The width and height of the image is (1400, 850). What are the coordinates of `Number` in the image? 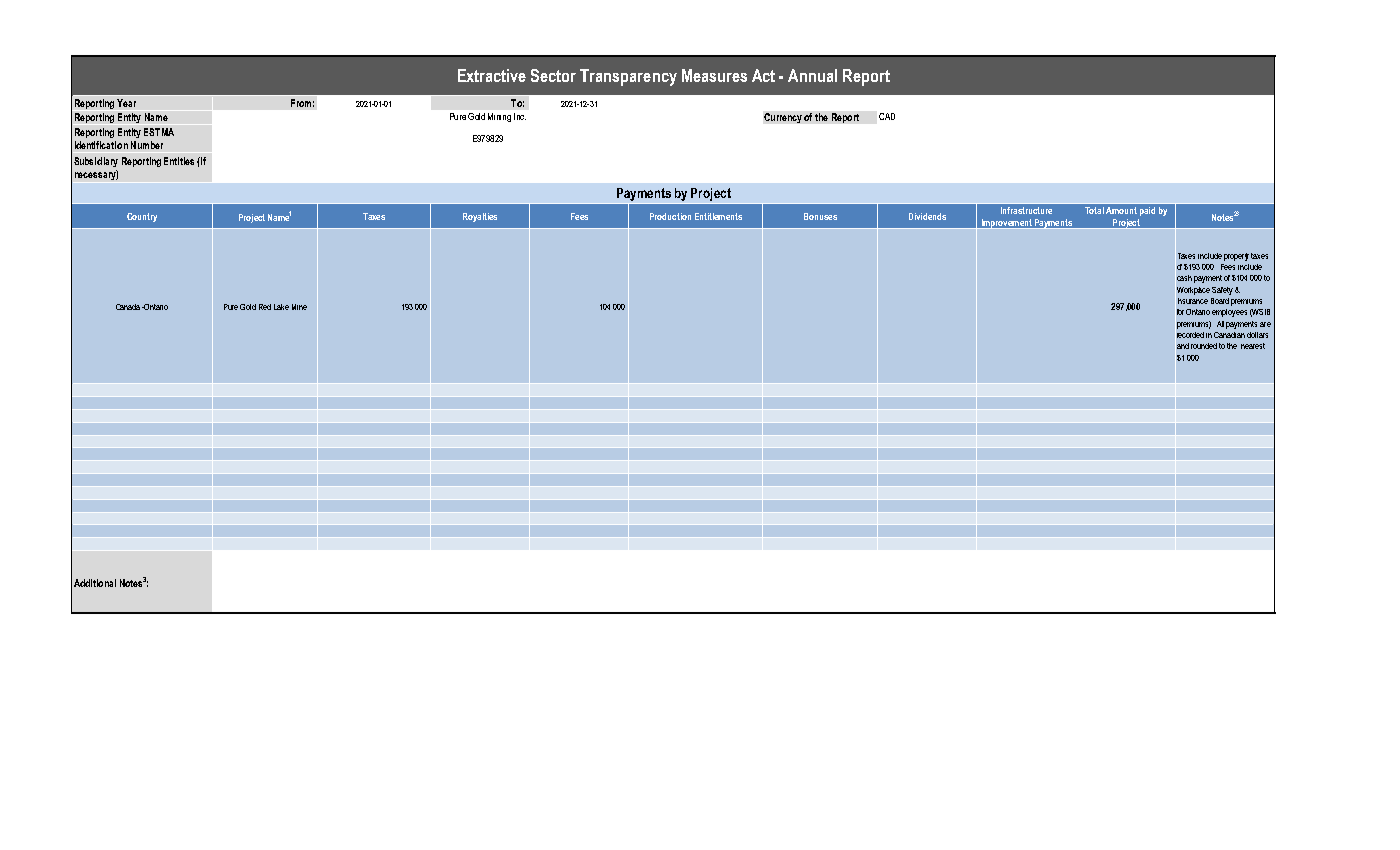 It's located at (147, 145).
